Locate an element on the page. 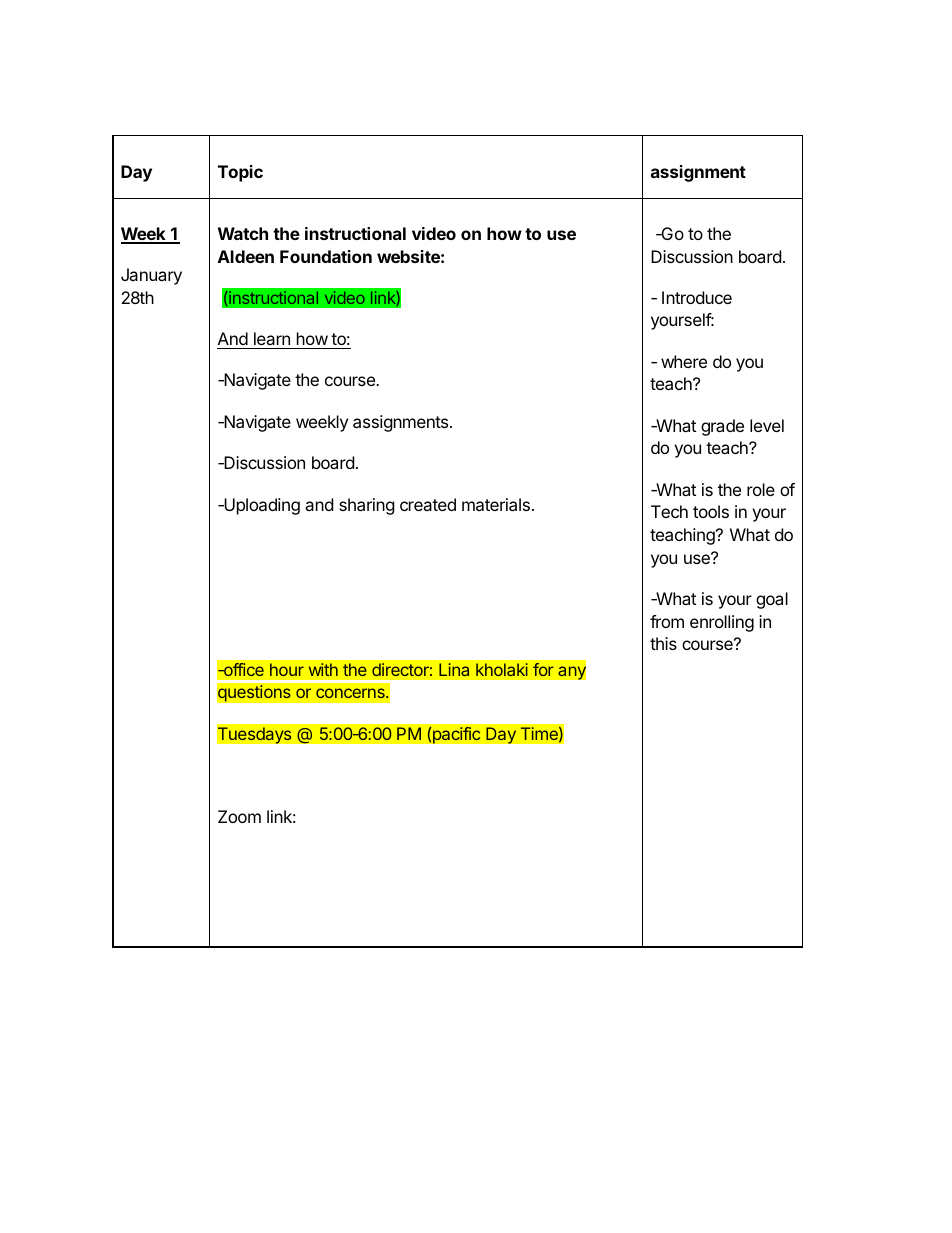 The image size is (952, 1233). created is located at coordinates (428, 504).
